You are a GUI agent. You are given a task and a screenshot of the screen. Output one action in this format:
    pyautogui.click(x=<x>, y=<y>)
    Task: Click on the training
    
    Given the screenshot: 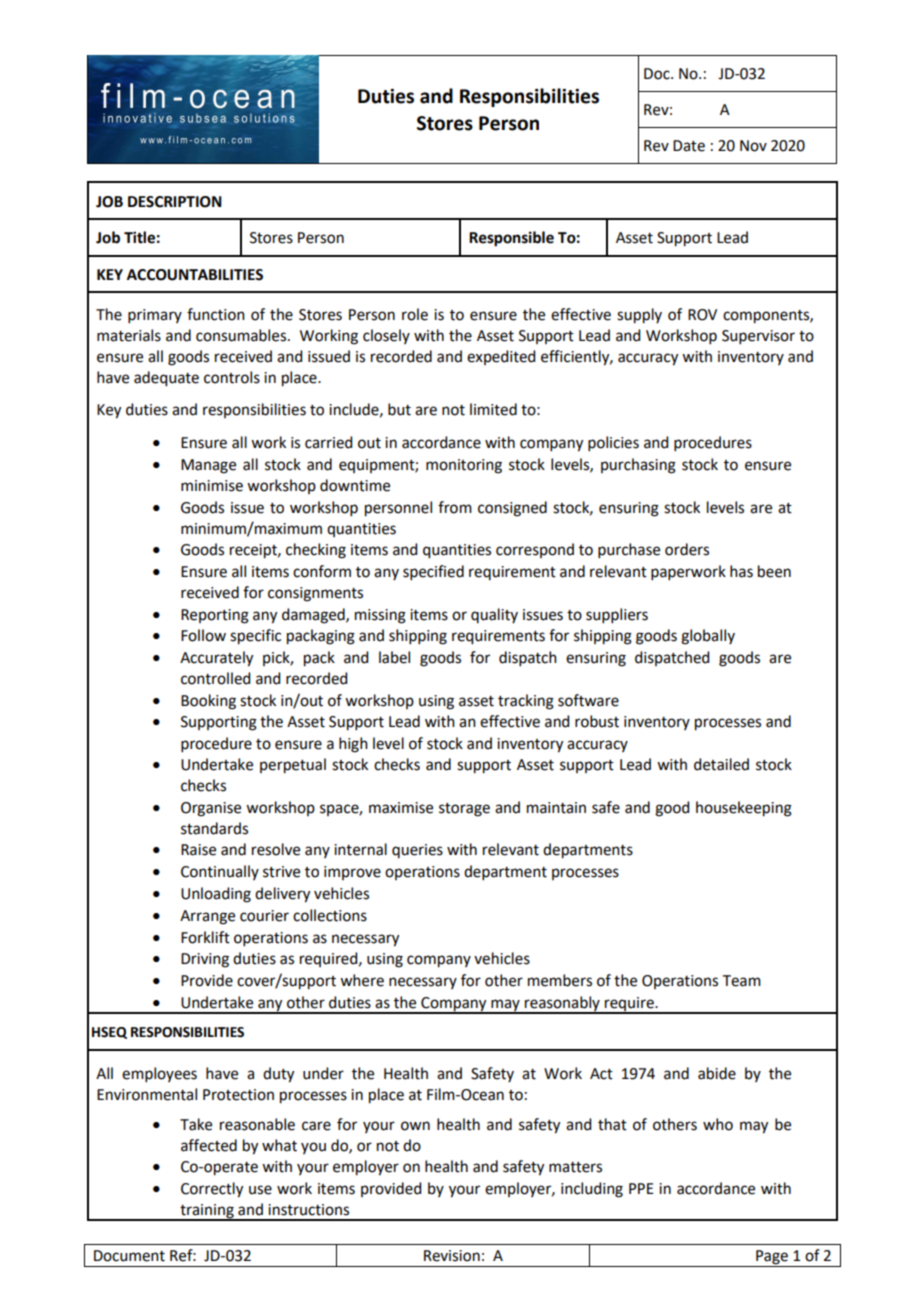 What is the action you would take?
    pyautogui.click(x=207, y=1212)
